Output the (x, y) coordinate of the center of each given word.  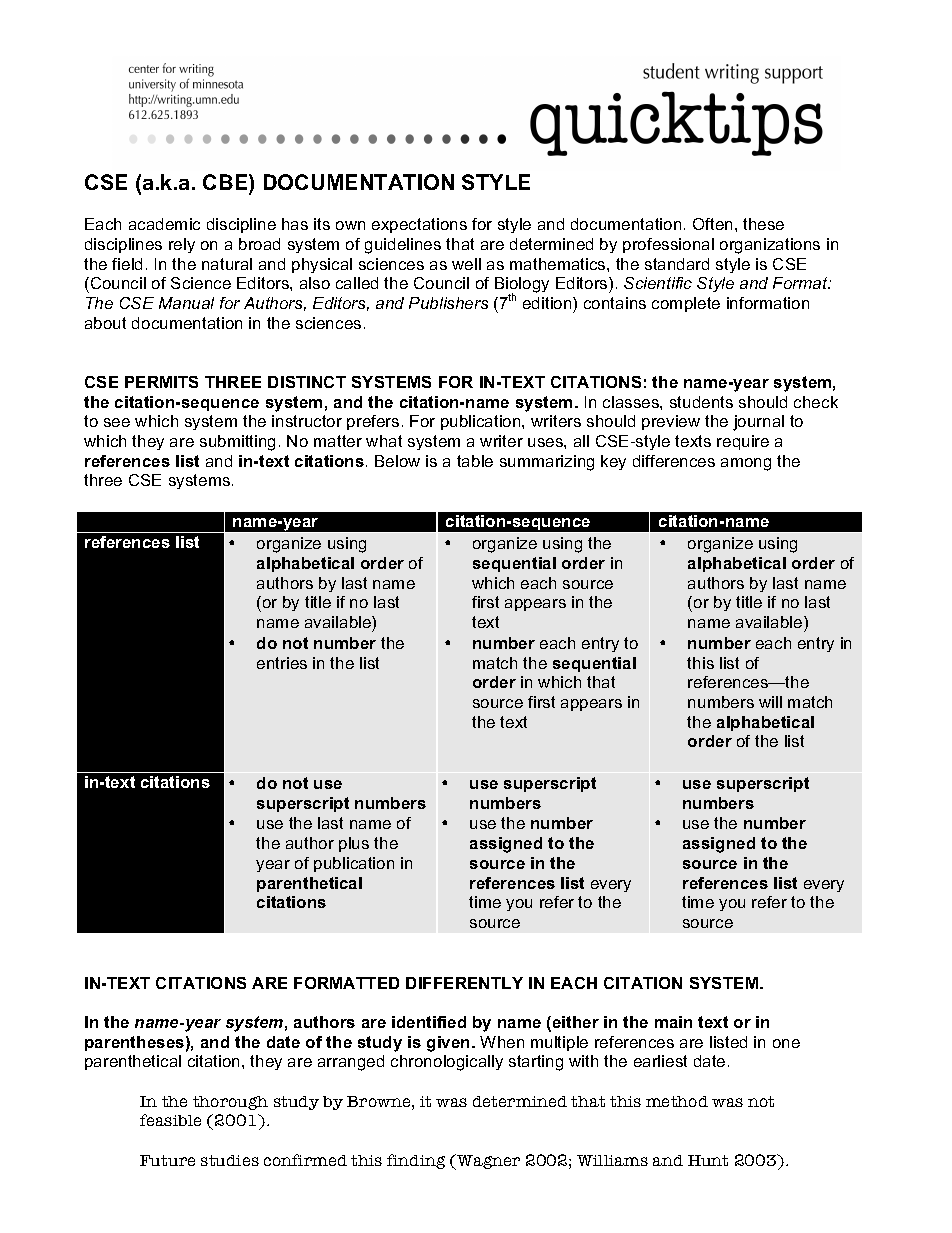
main (673, 1022)
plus (354, 844)
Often (712, 224)
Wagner (487, 1162)
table (475, 461)
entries (282, 663)
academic (164, 224)
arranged (351, 1063)
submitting (237, 443)
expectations (419, 225)
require (743, 442)
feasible (170, 1120)
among (746, 464)
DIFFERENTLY (464, 983)
